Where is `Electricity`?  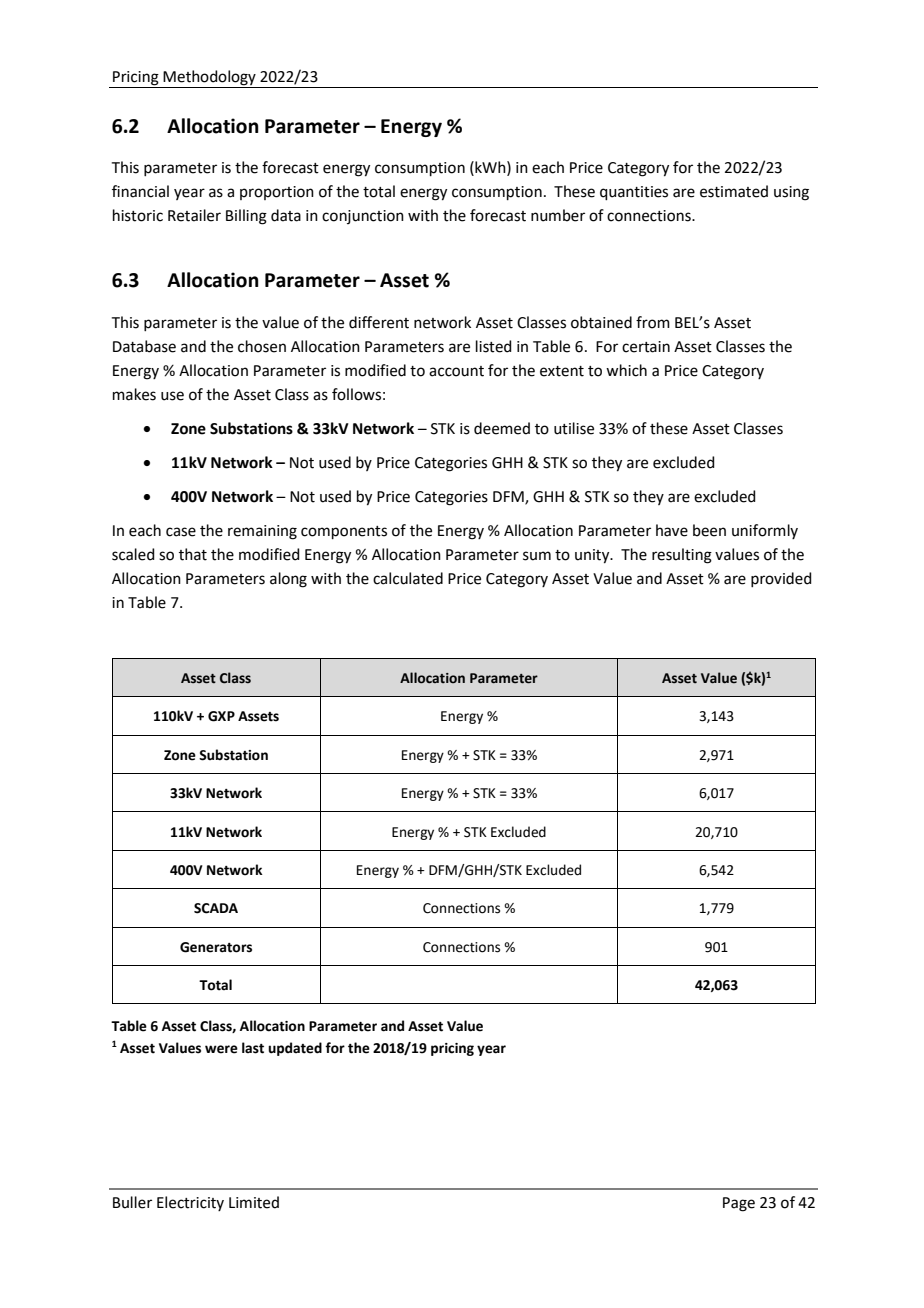 Electricity is located at coordinates (190, 1203).
